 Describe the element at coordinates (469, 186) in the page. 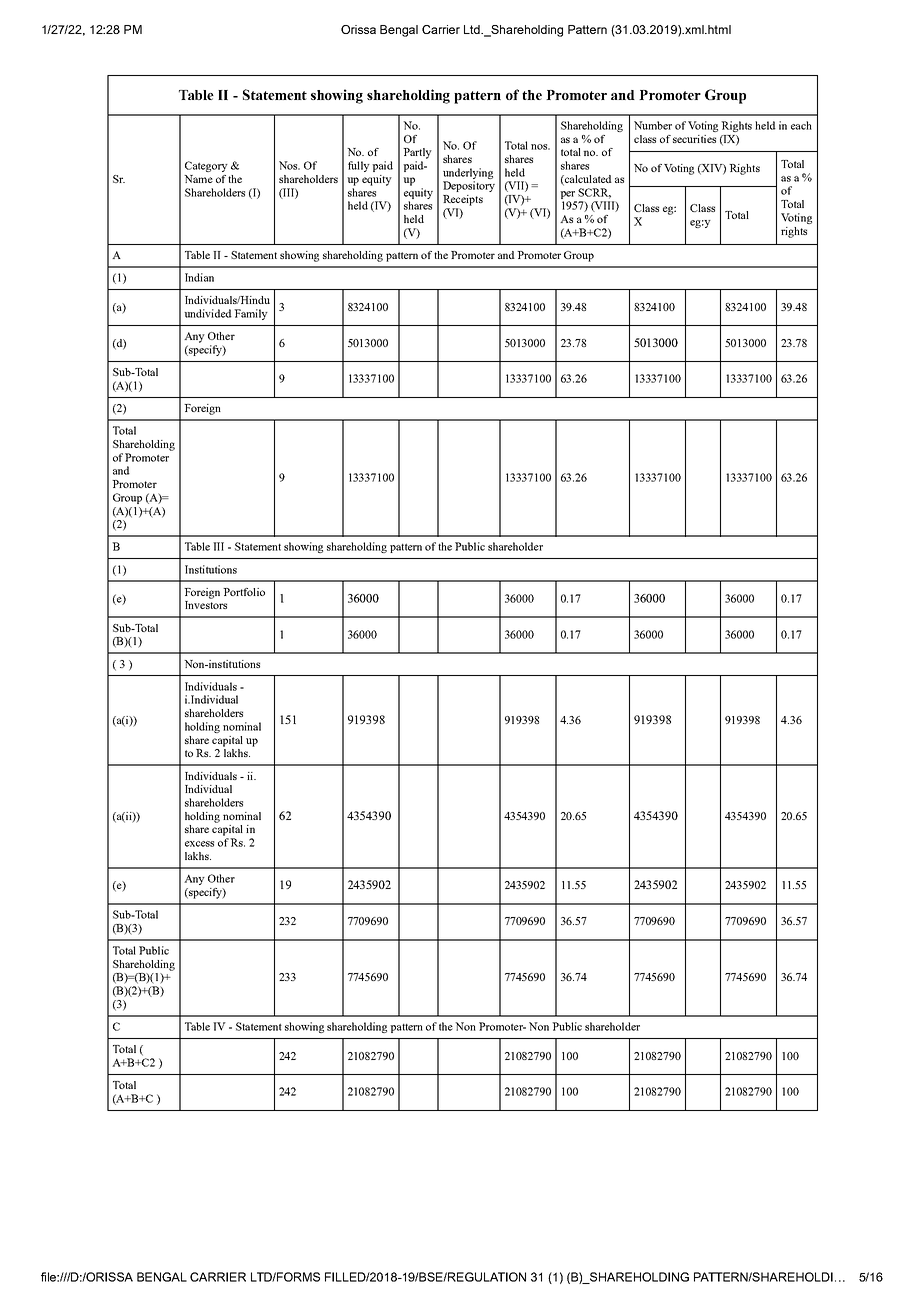

I see `Depository` at that location.
